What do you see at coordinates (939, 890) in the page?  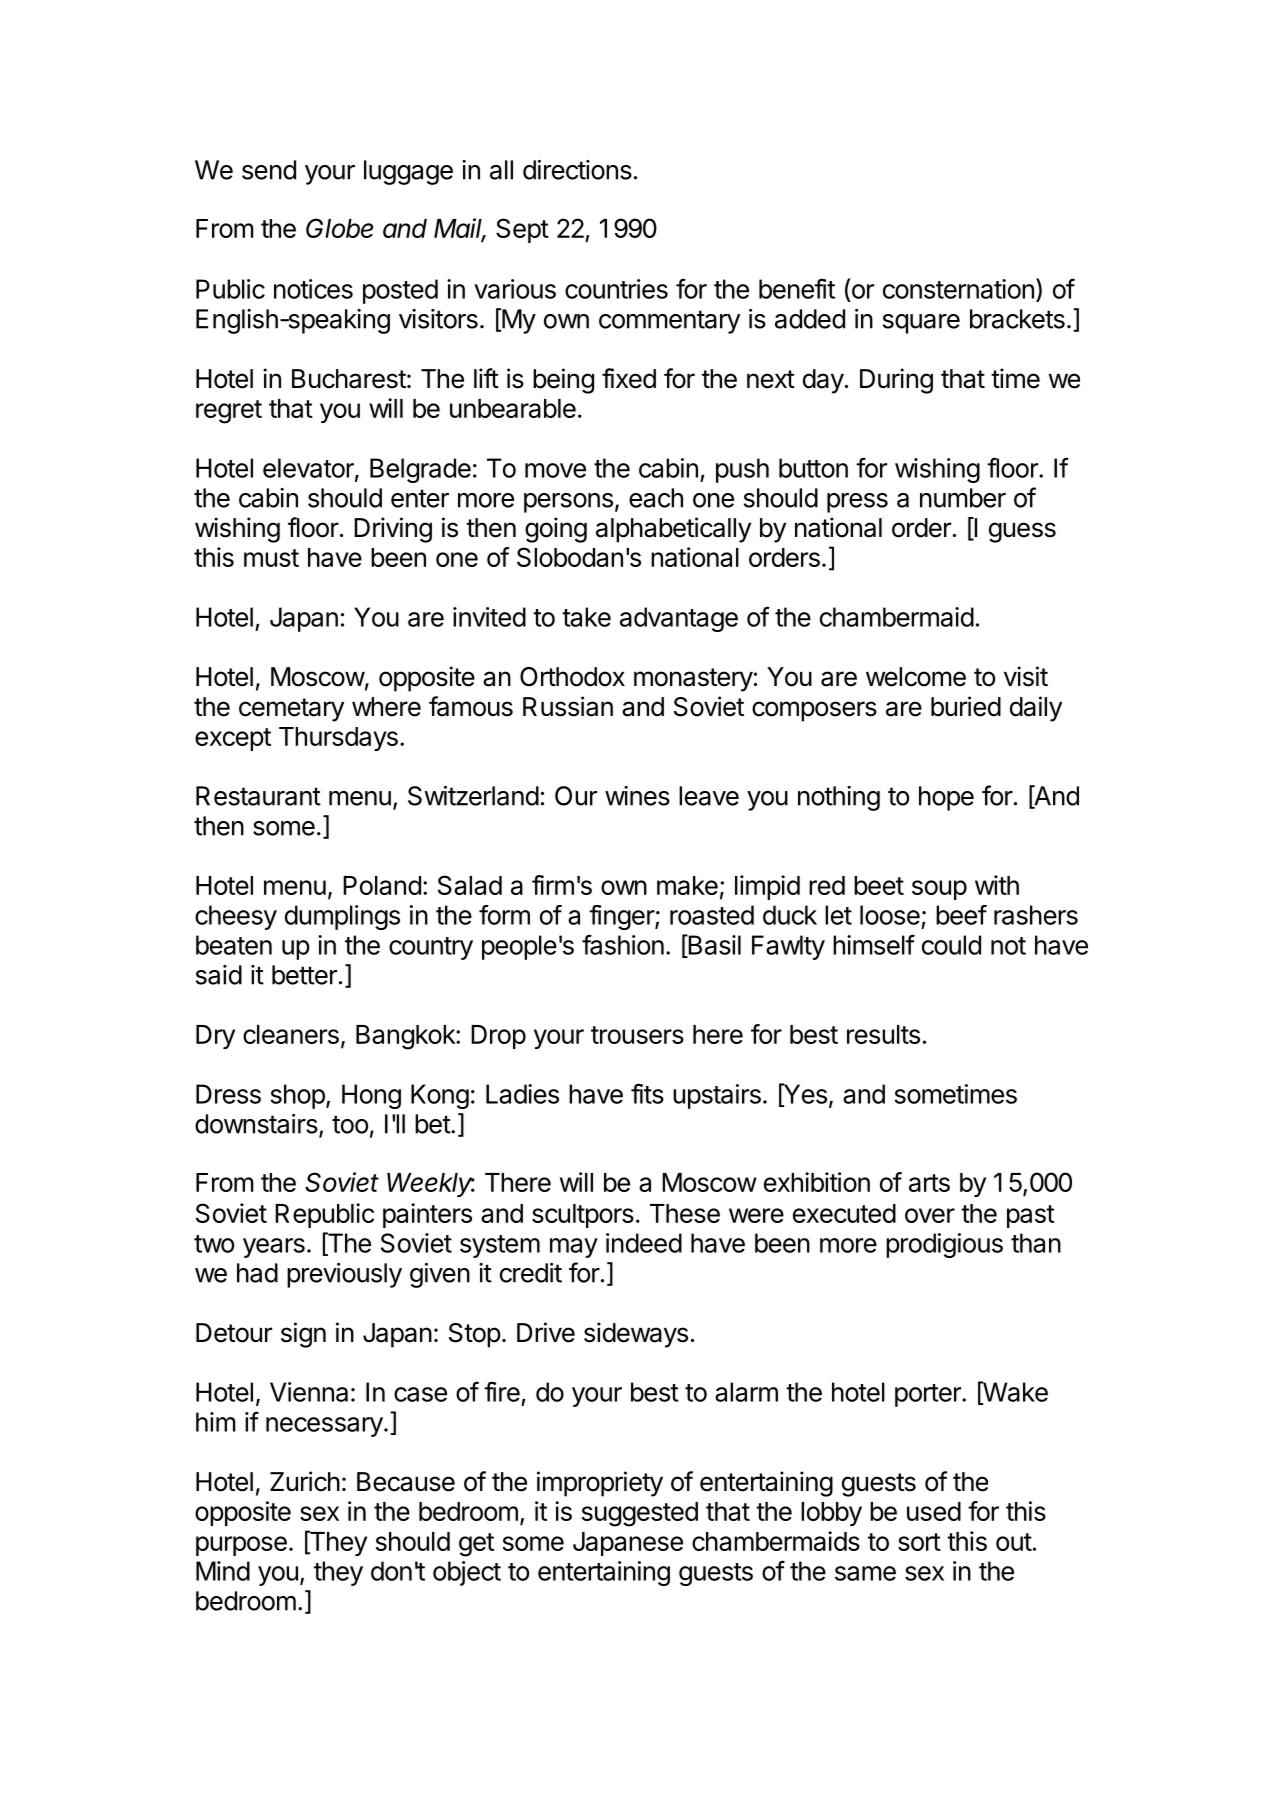 I see `soup` at bounding box center [939, 890].
